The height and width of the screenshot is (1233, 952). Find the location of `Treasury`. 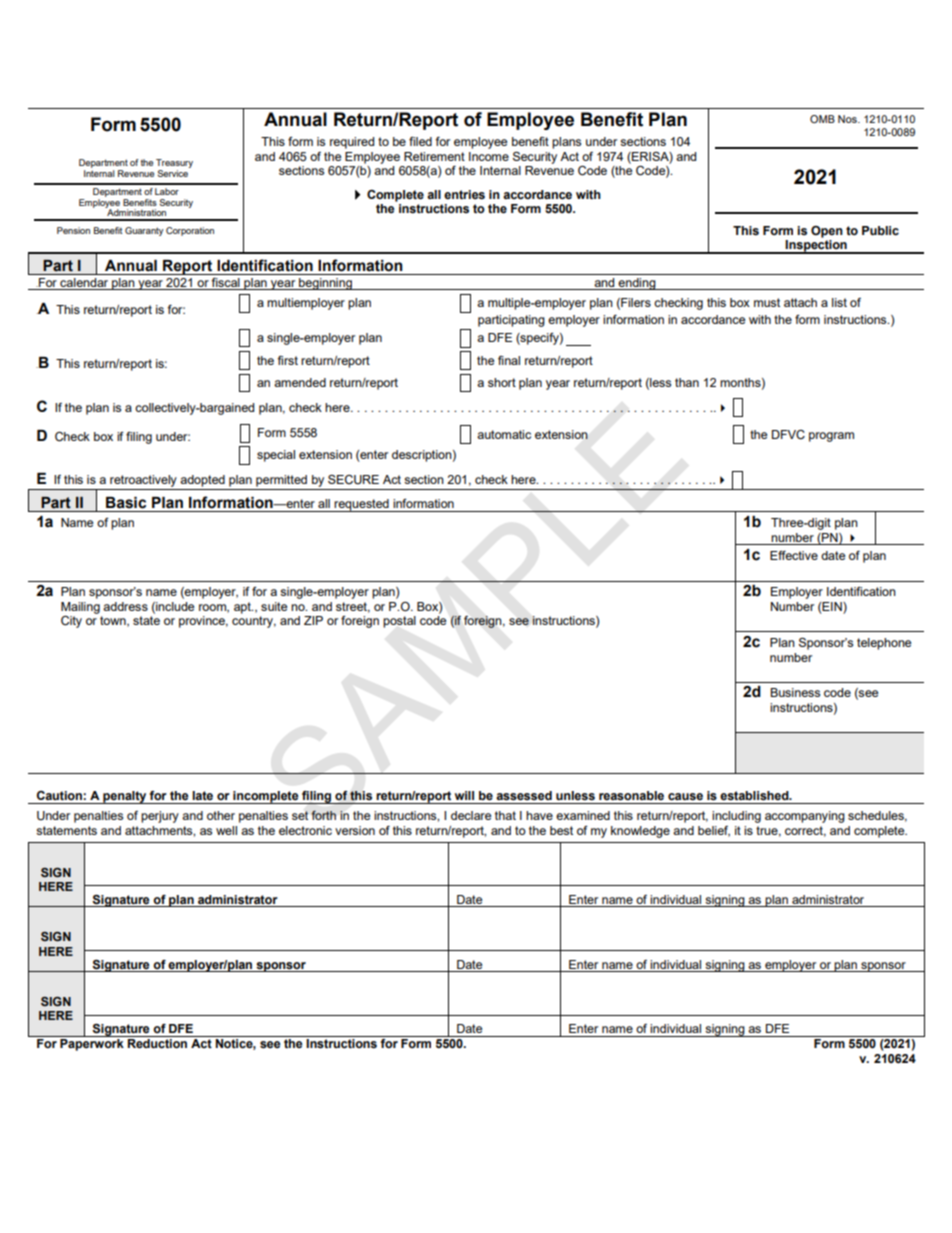

Treasury is located at coordinates (174, 165).
